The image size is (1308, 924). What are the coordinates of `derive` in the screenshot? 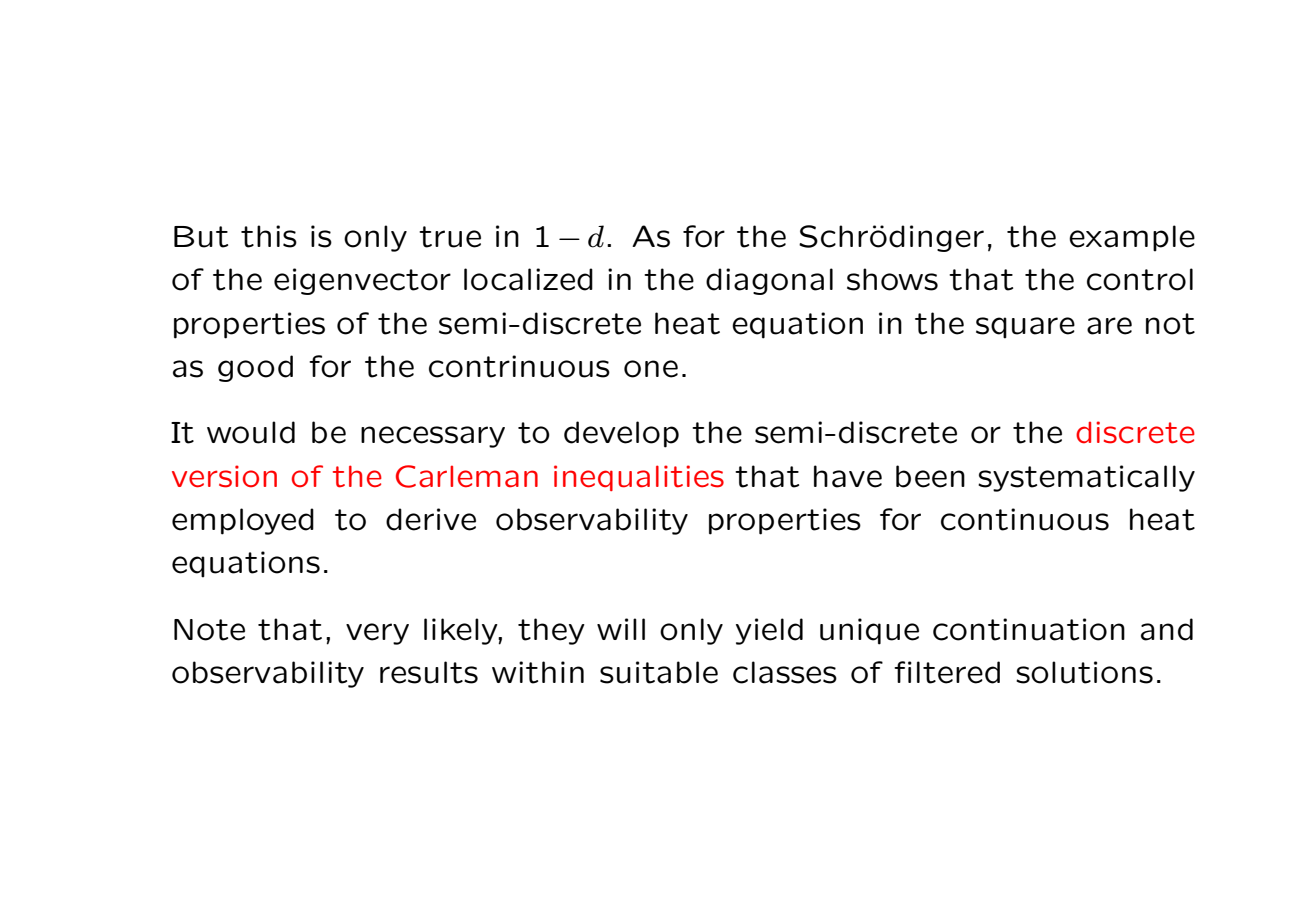 It's located at (431, 519).
